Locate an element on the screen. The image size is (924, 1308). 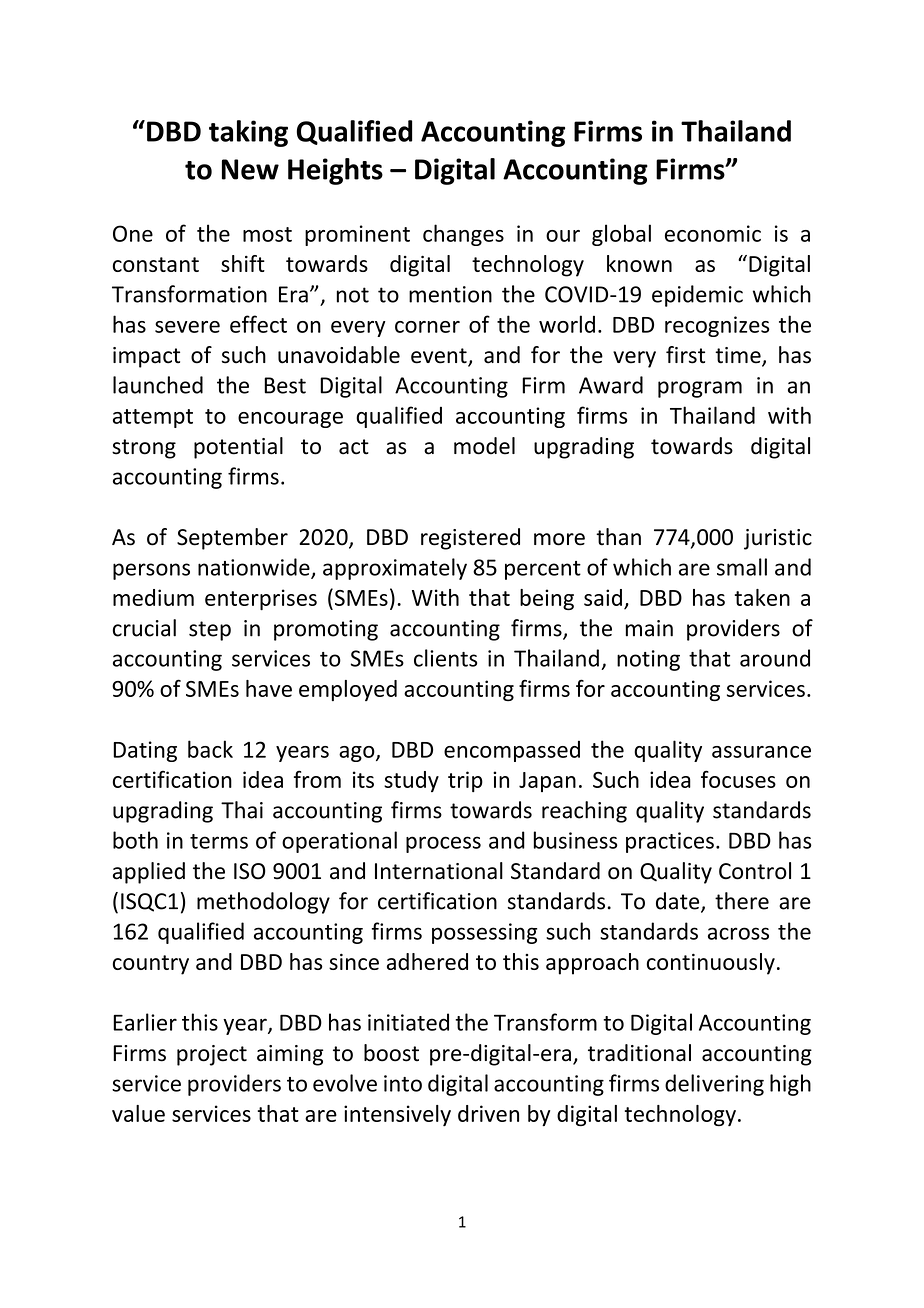
clients is located at coordinates (445, 658).
